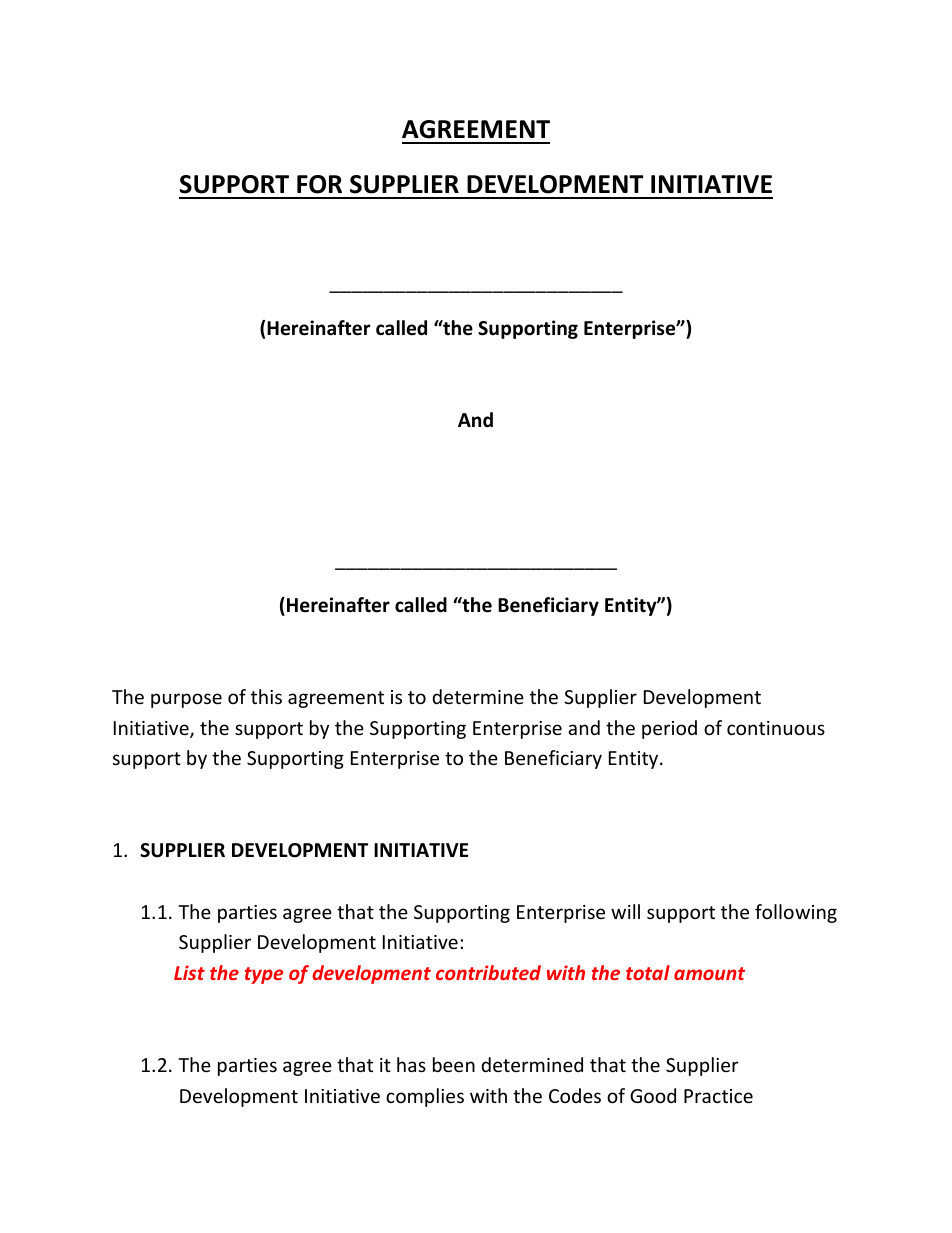 The height and width of the page is (1233, 952). What do you see at coordinates (776, 728) in the page?
I see `continuous` at bounding box center [776, 728].
